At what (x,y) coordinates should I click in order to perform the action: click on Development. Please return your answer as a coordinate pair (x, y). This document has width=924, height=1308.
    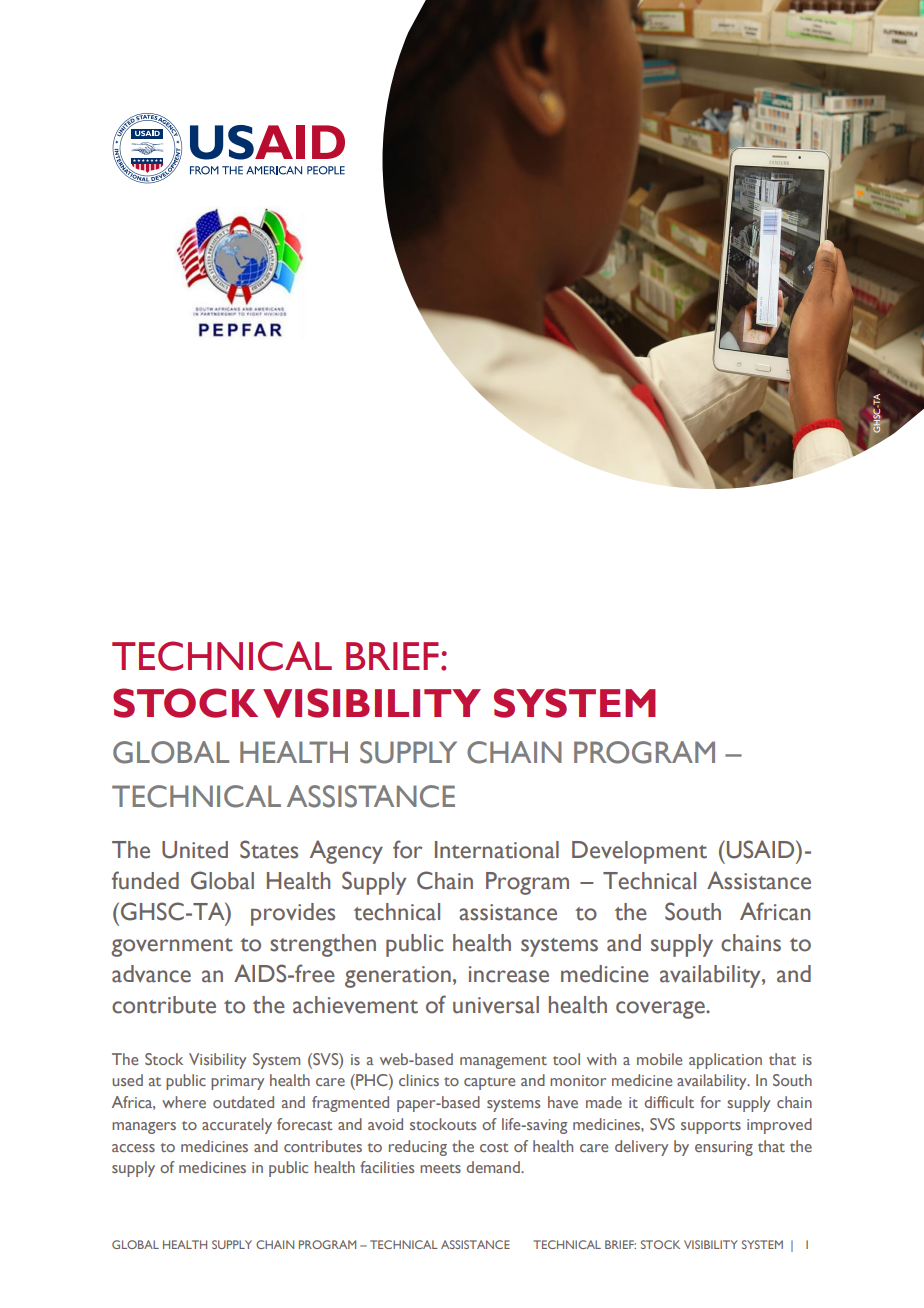
    Looking at the image, I should click on (639, 852).
